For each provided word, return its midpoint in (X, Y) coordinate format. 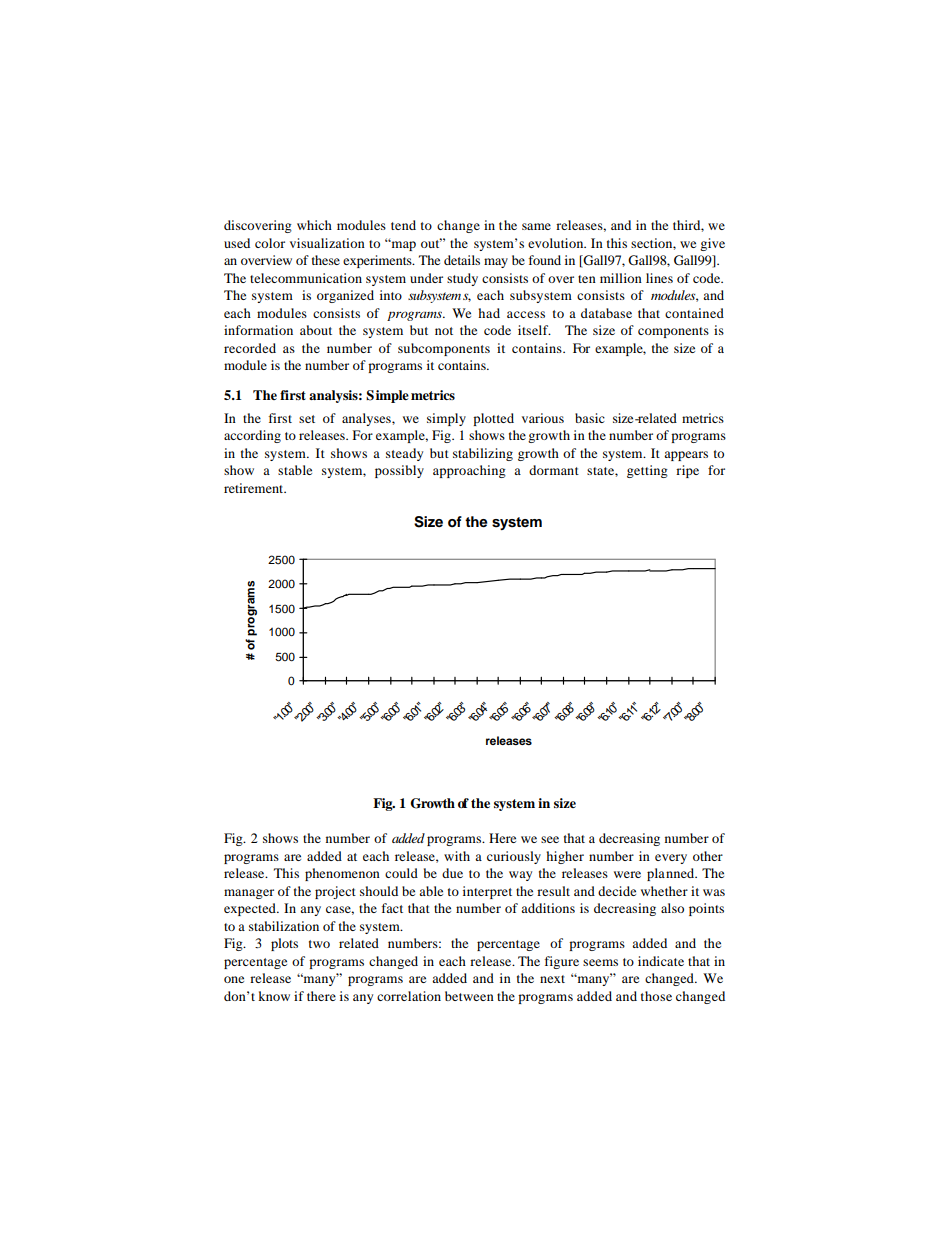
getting (647, 471)
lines (659, 278)
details (462, 260)
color (270, 243)
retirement (255, 488)
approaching (469, 471)
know (274, 996)
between (469, 996)
